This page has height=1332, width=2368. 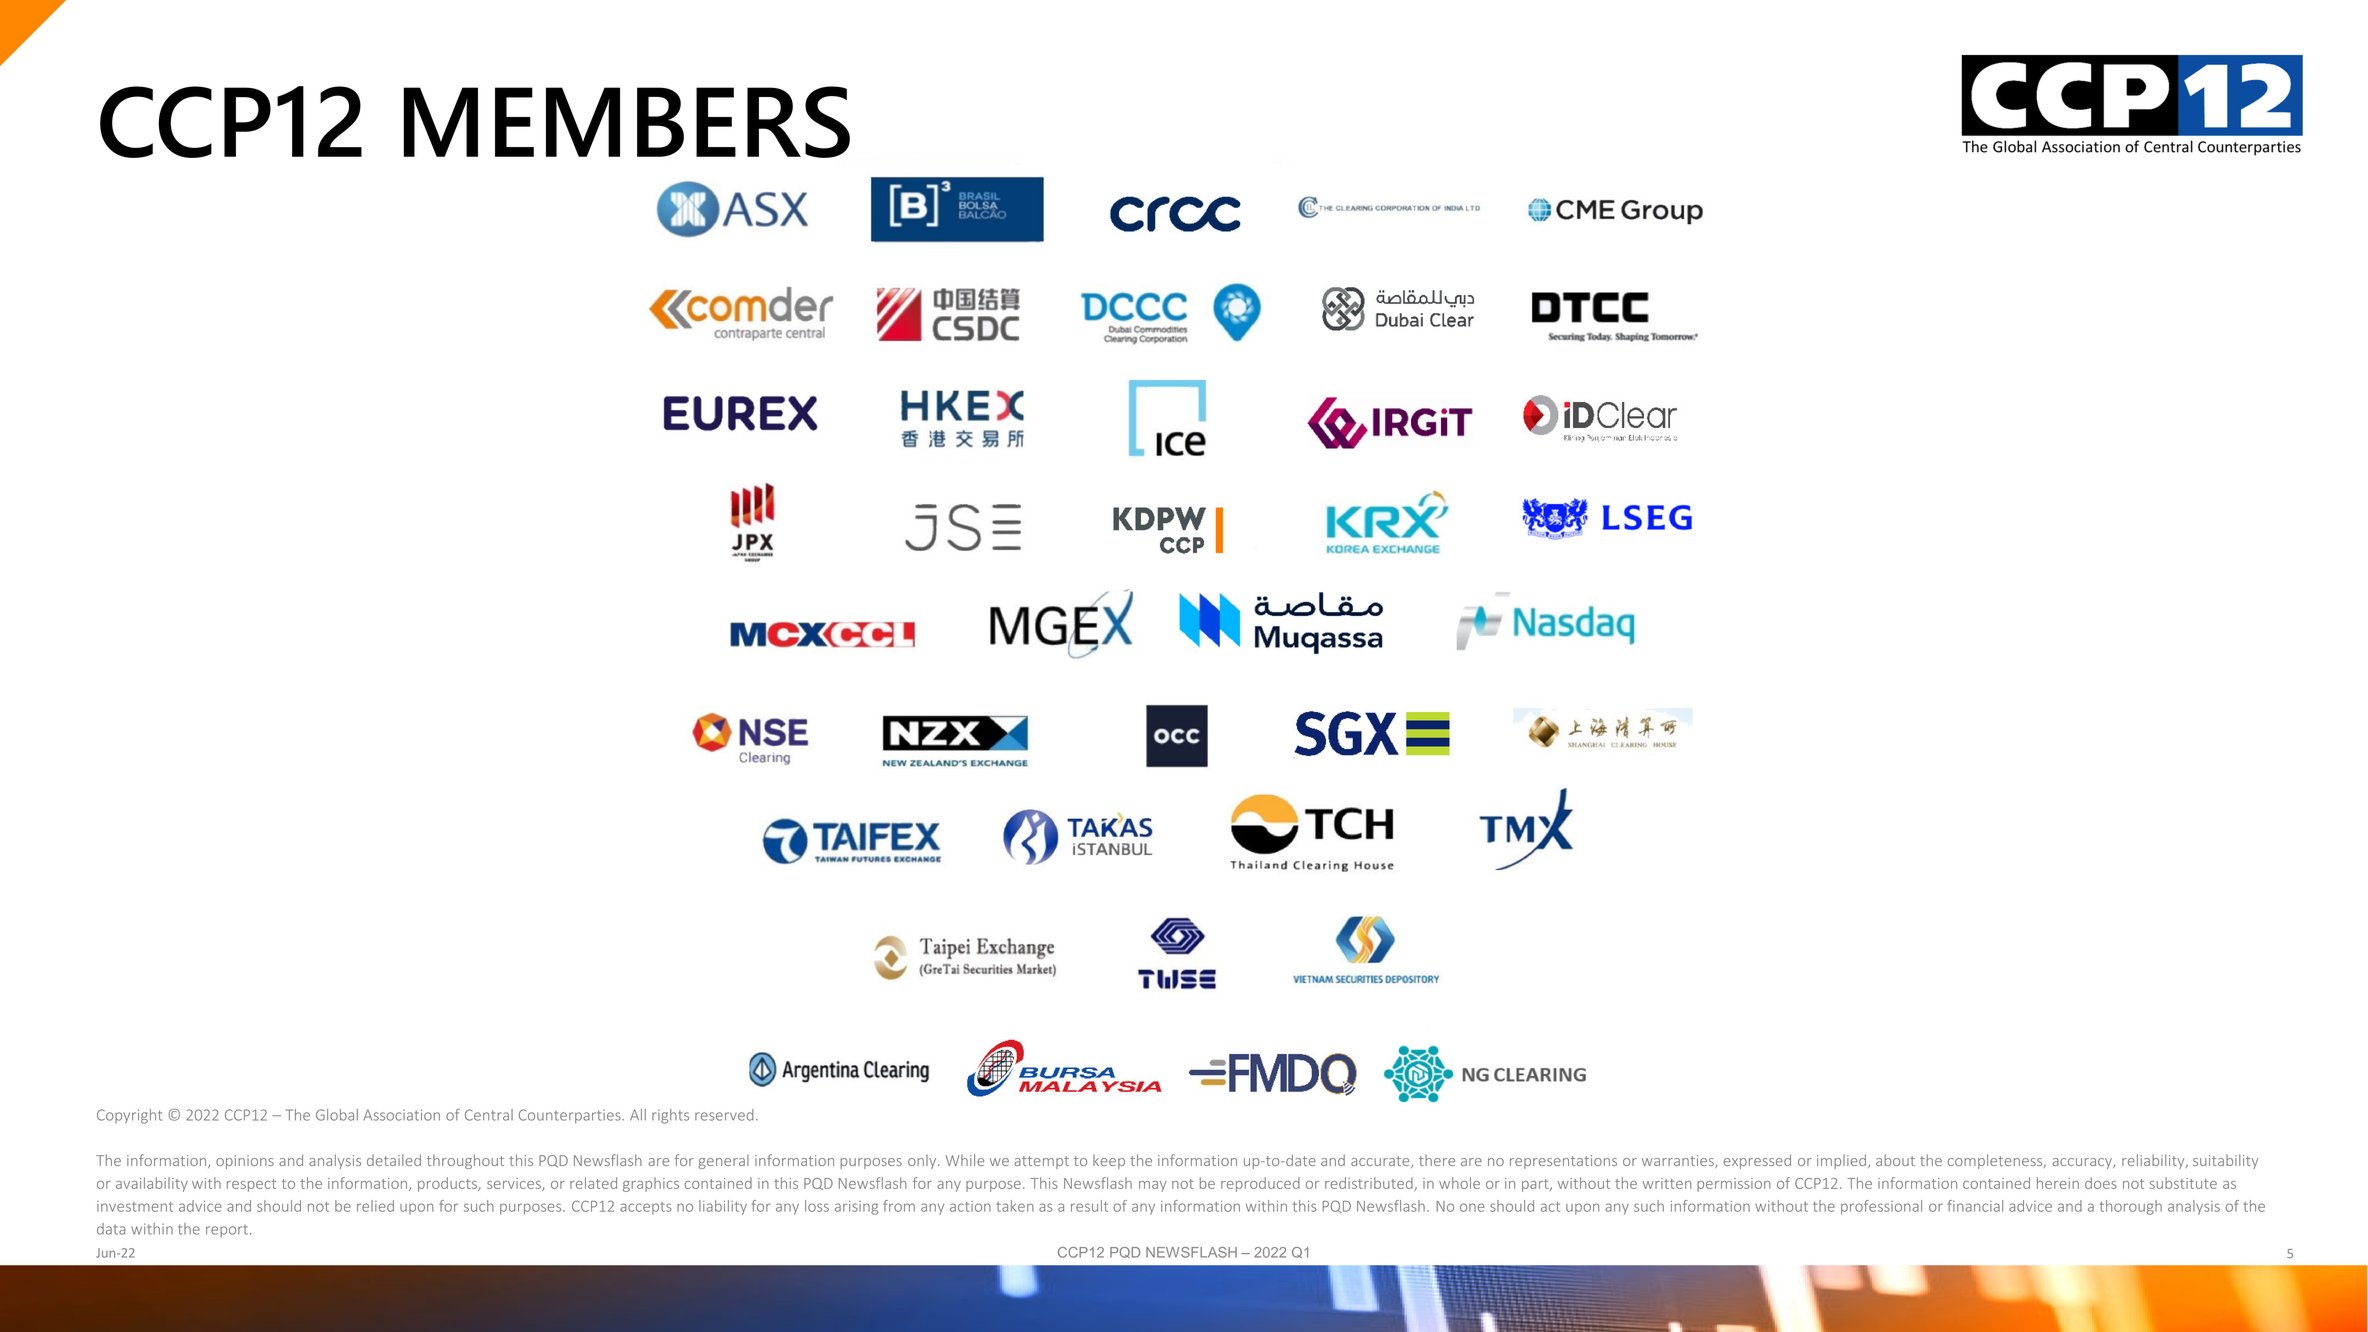 What do you see at coordinates (1895, 1160) in the page?
I see `about` at bounding box center [1895, 1160].
